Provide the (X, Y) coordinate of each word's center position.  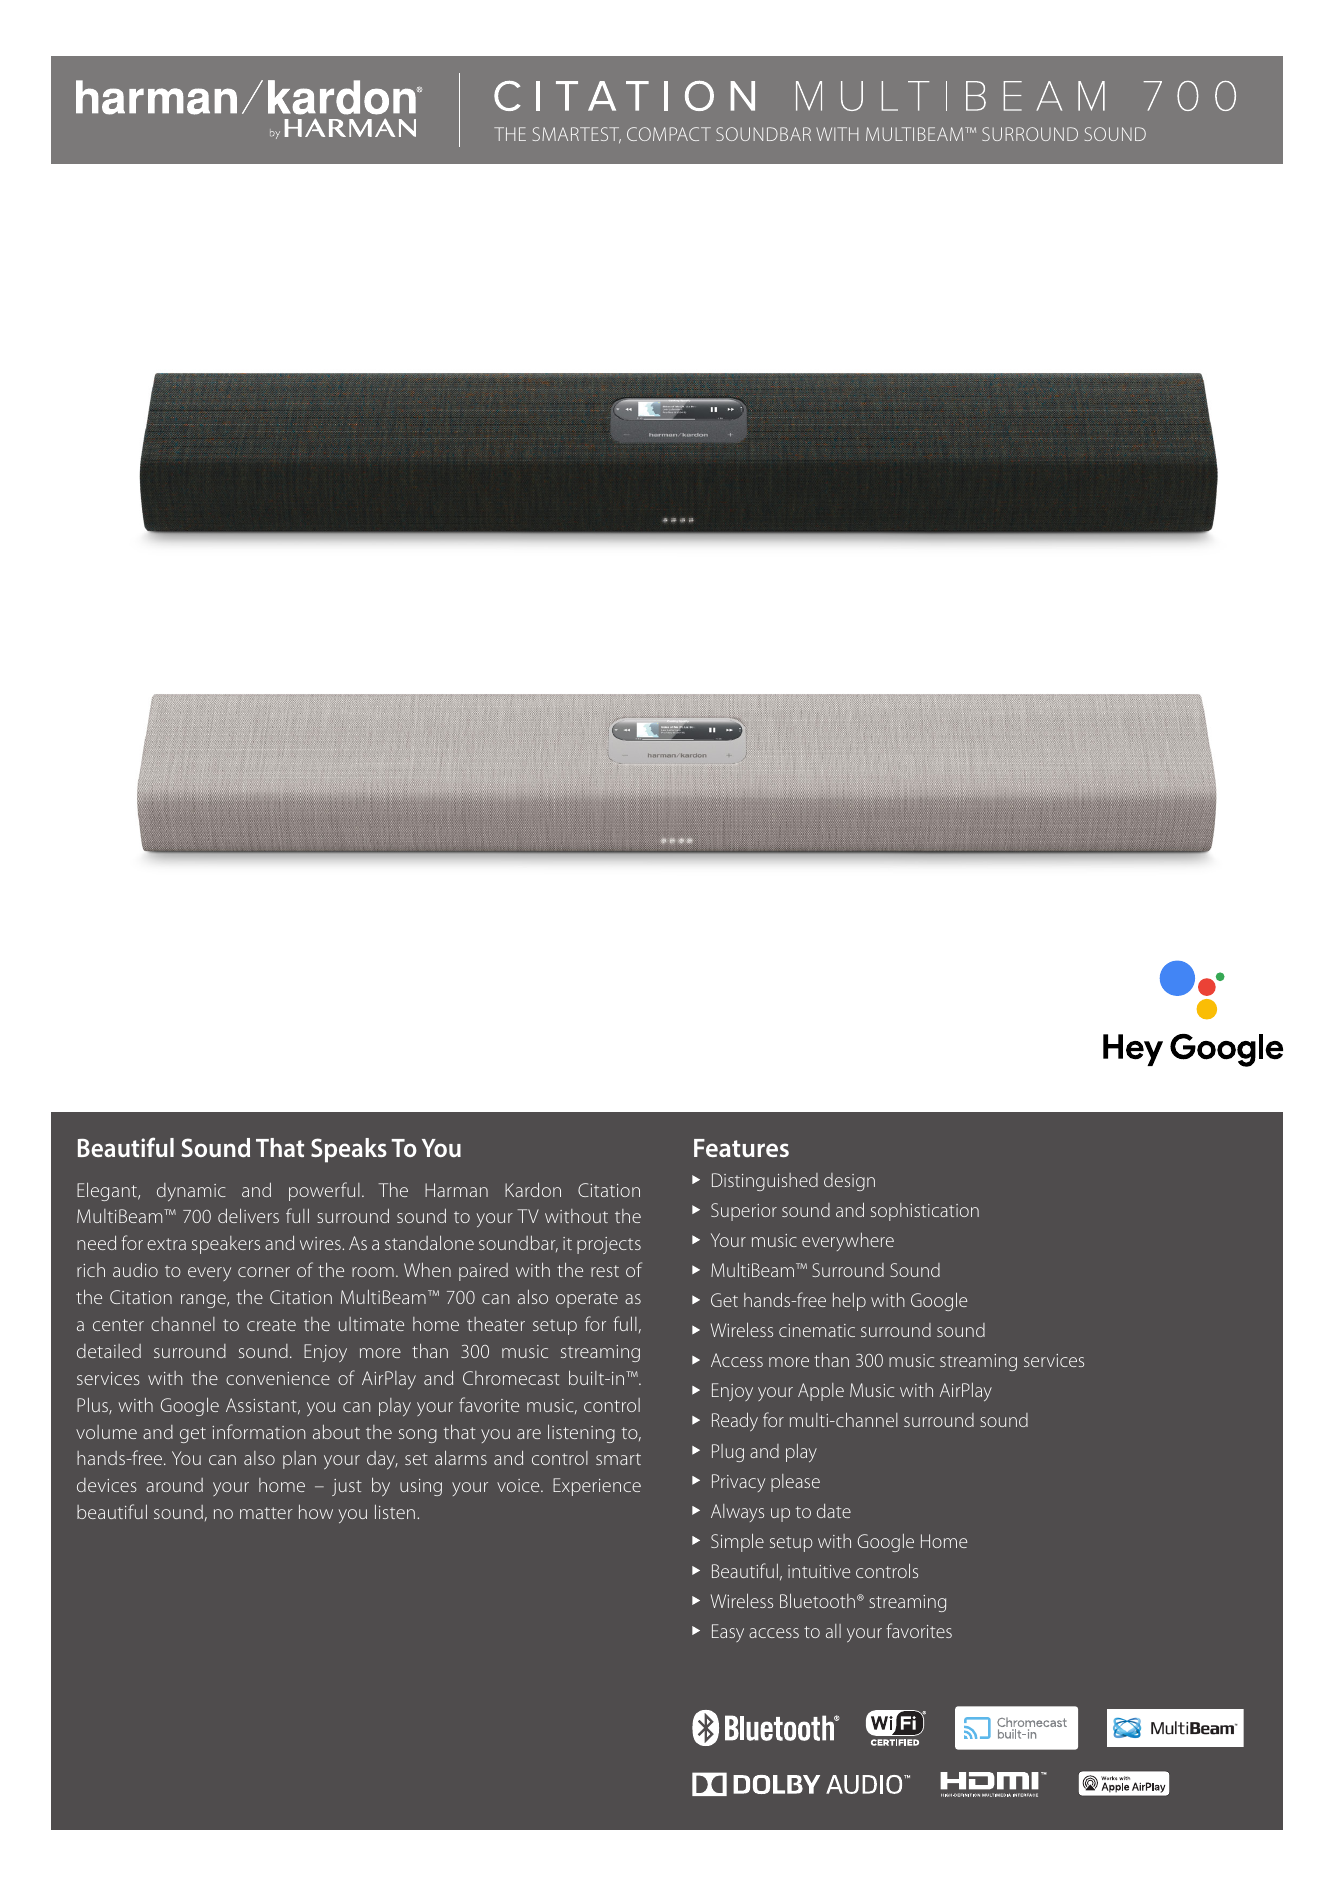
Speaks (349, 1150)
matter (266, 1513)
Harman (456, 1190)
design (849, 1182)
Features (741, 1148)
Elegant (108, 1191)
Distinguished (765, 1182)
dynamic (191, 1192)
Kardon (533, 1189)
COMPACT (669, 134)
